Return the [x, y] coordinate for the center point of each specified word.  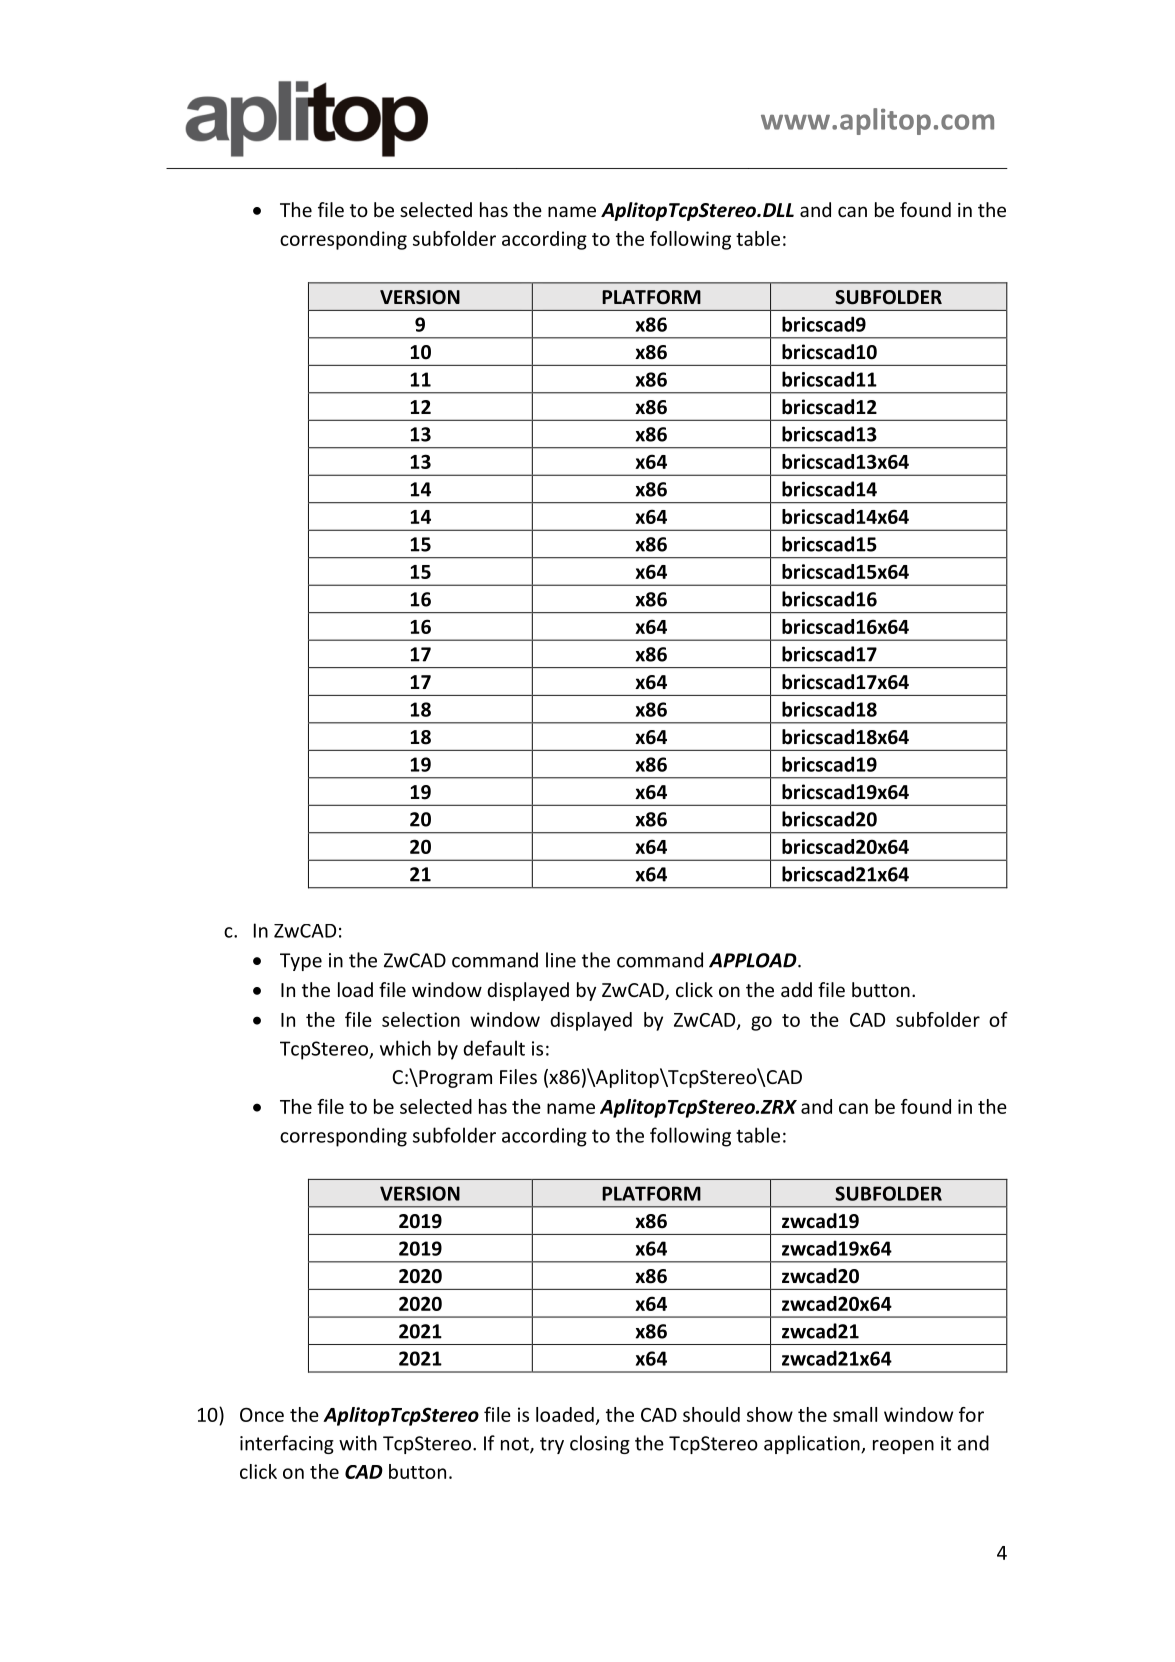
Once [262, 1414]
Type [301, 962]
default [494, 1048]
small [855, 1414]
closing [600, 1444]
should [711, 1414]
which [405, 1048]
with [358, 1443]
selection [421, 1019]
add [796, 989]
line [561, 960]
